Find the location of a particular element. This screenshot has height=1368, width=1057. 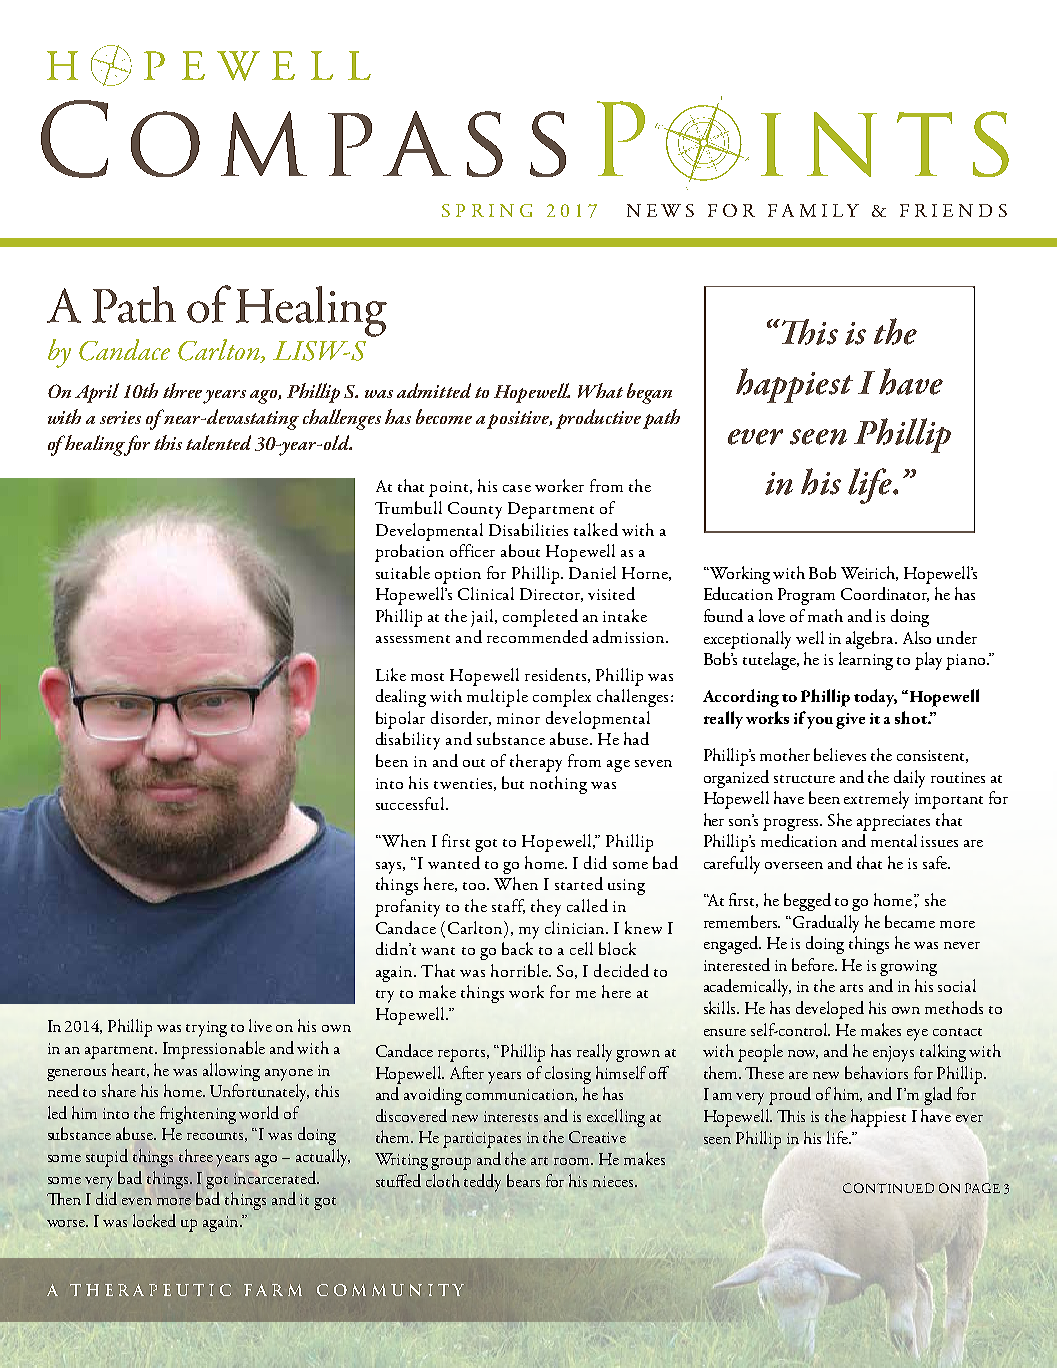

locked is located at coordinates (154, 1220).
